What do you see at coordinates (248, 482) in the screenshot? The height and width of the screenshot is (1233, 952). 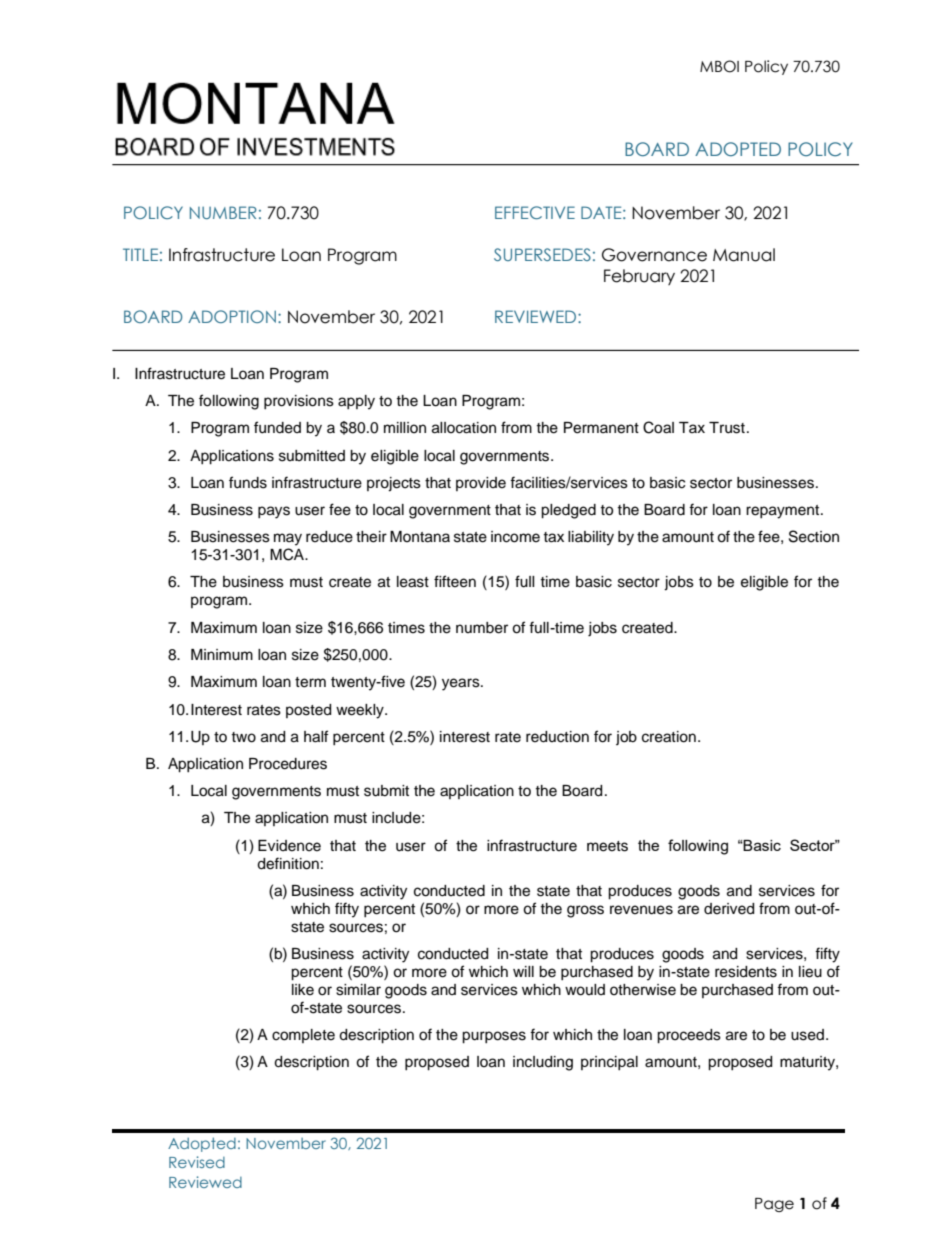 I see `funds` at bounding box center [248, 482].
